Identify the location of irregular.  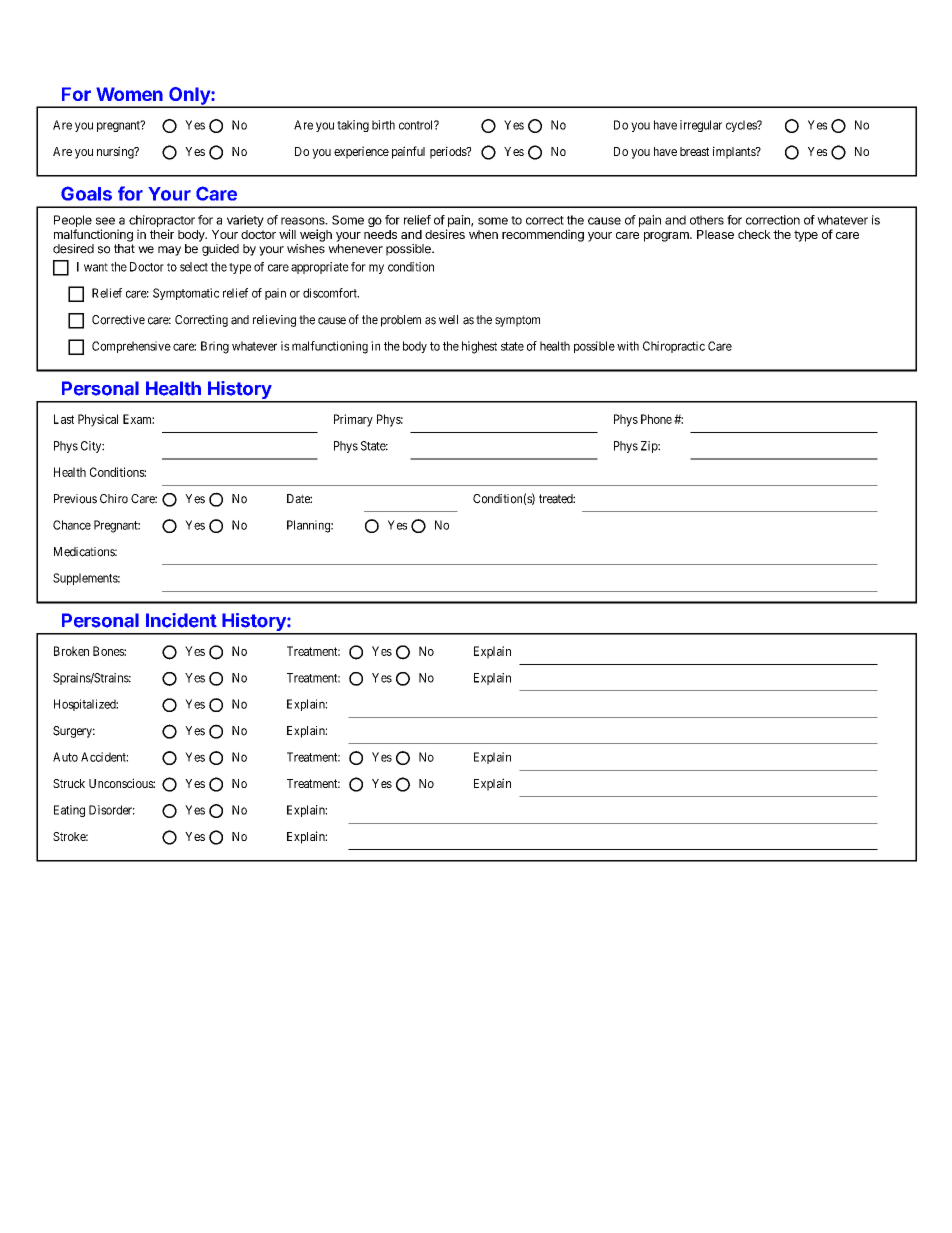
(701, 126).
